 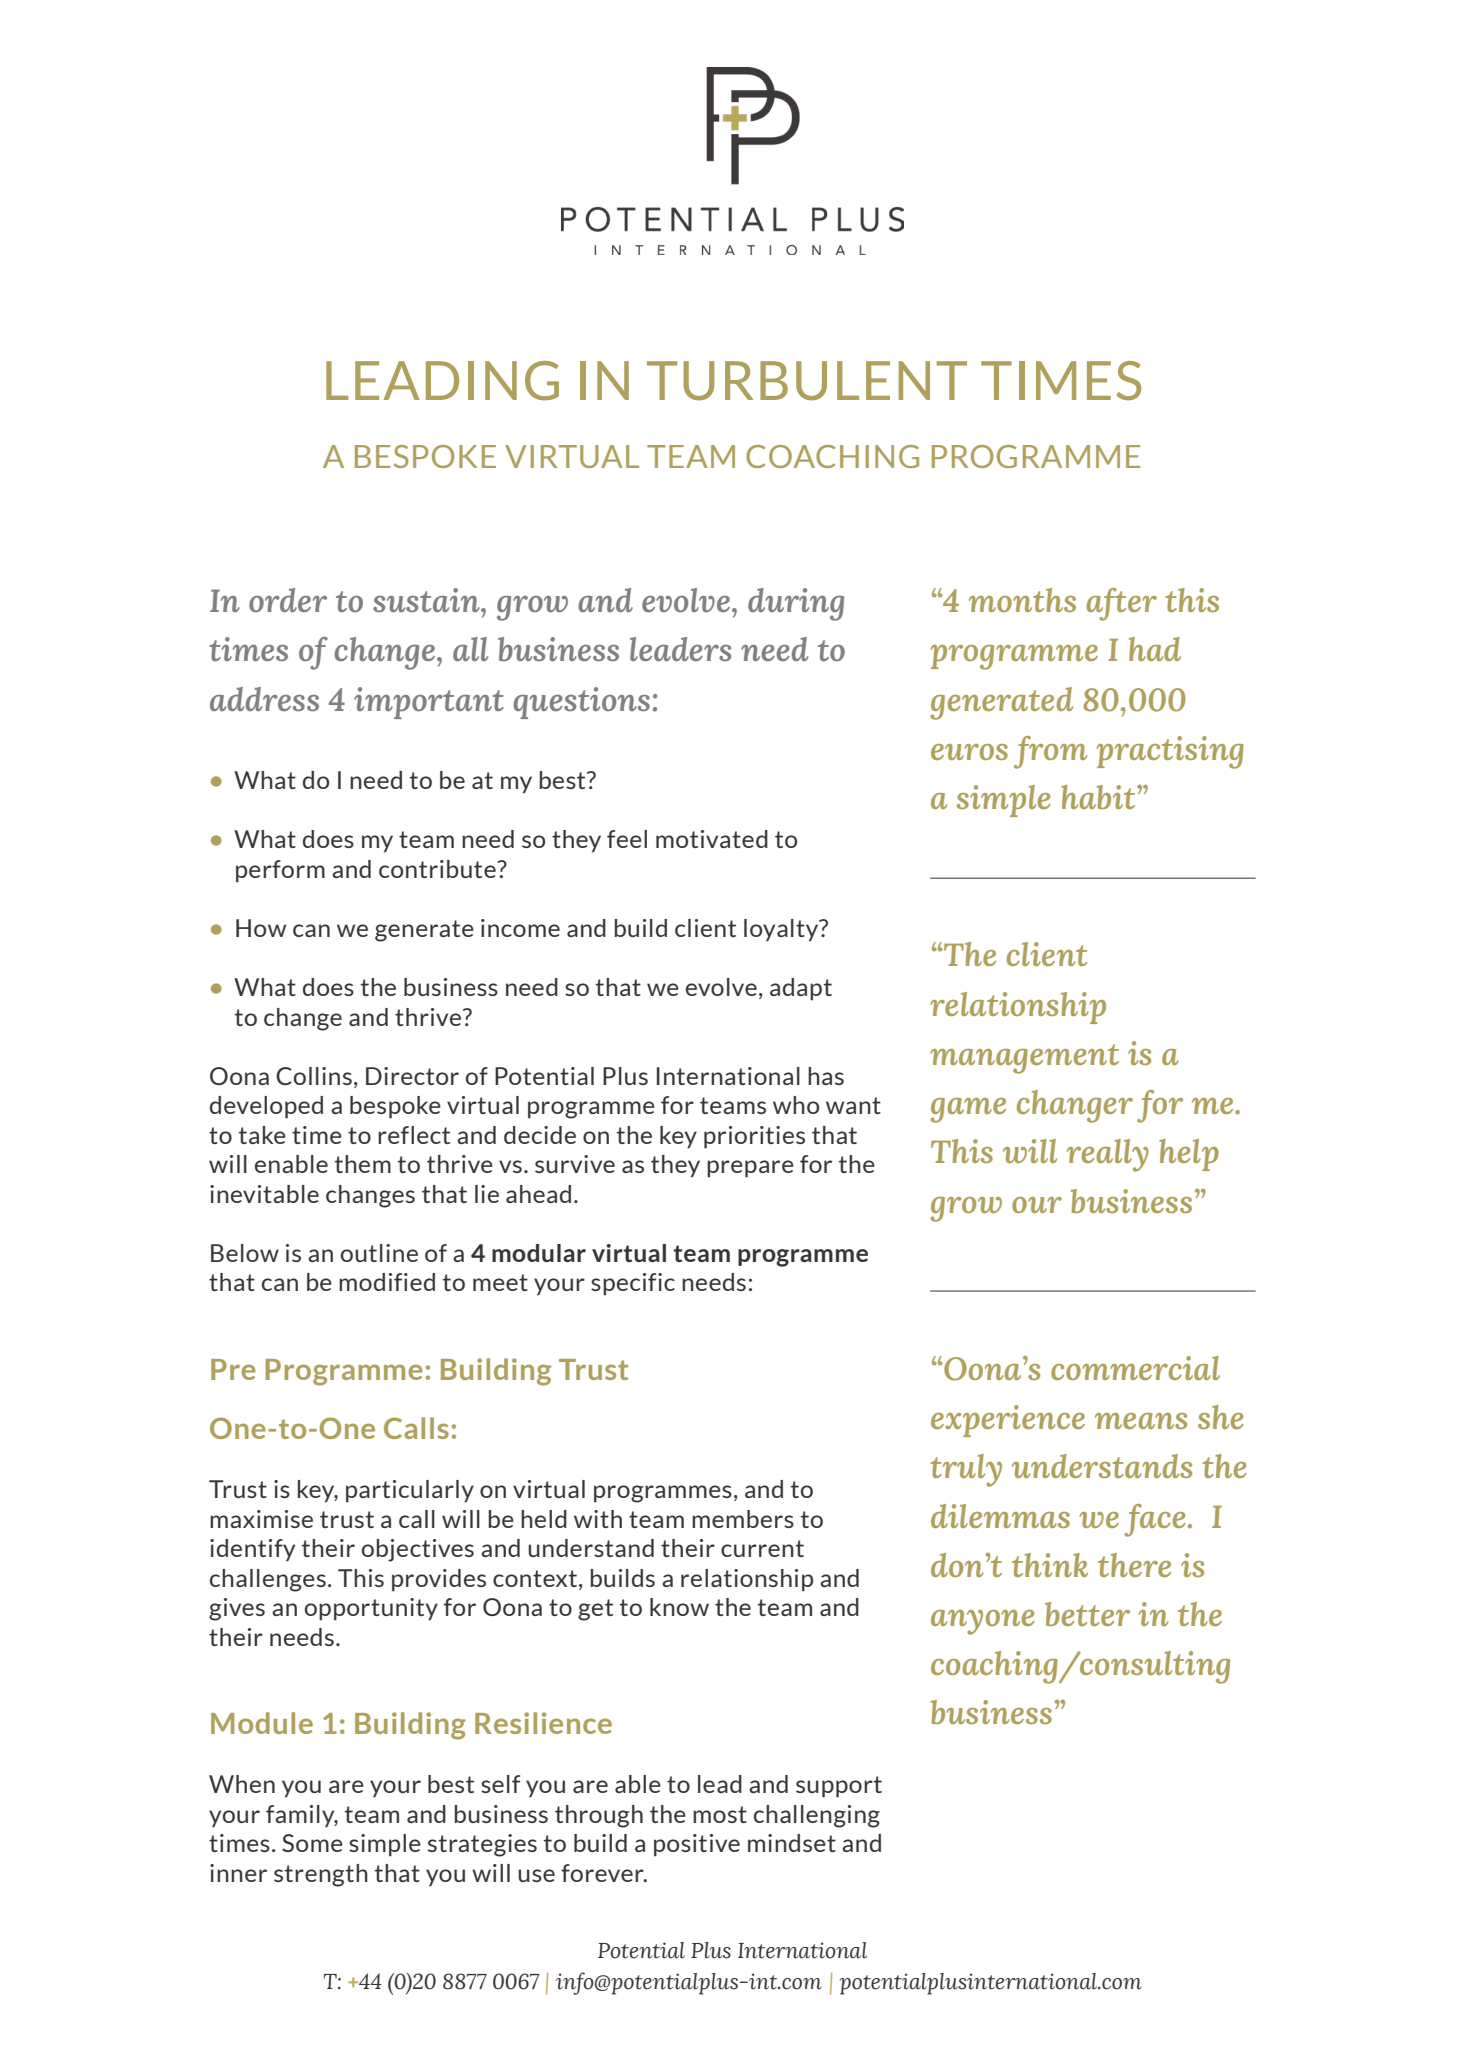 What do you see at coordinates (288, 600) in the image?
I see `order` at bounding box center [288, 600].
